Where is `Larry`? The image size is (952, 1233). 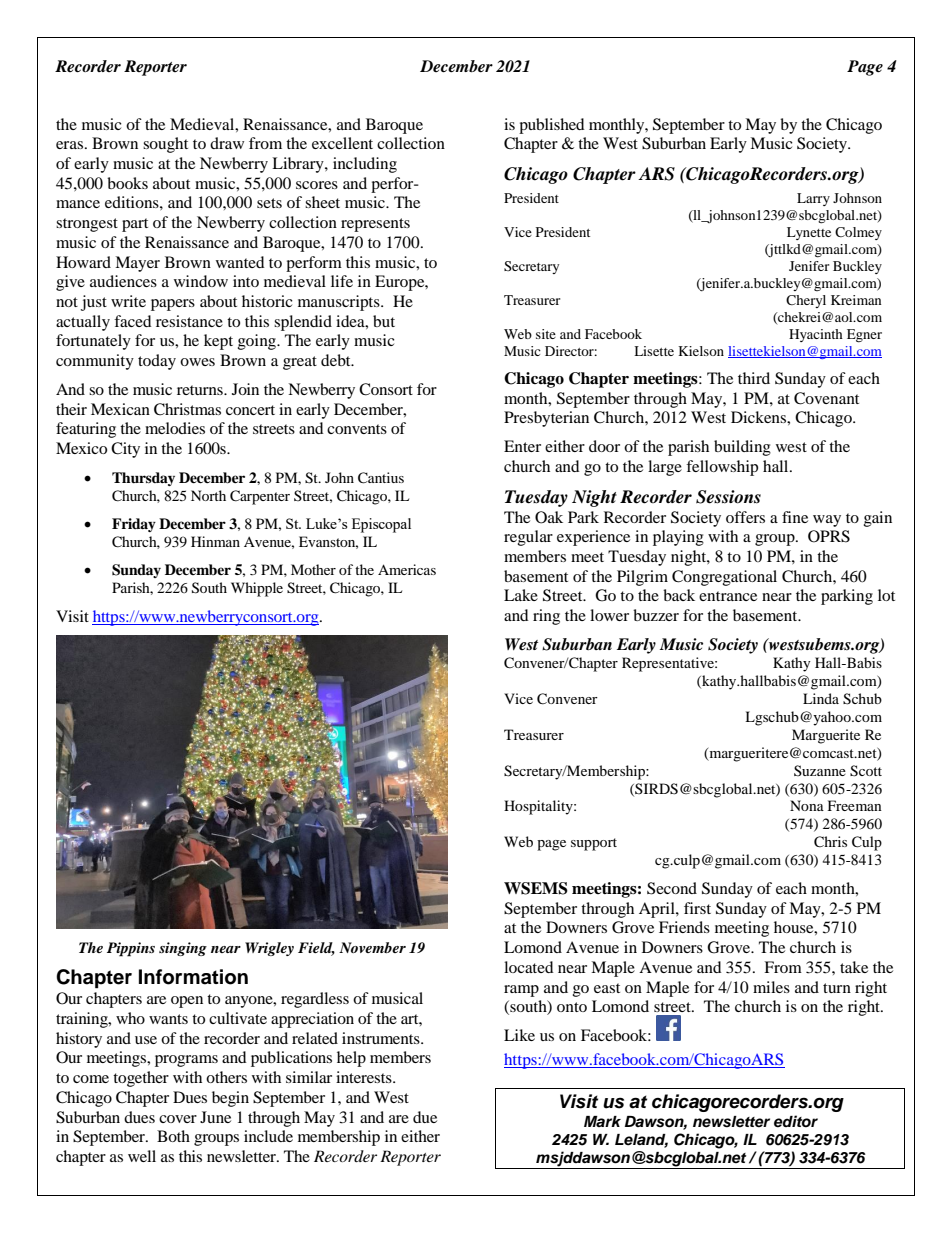
Larry is located at coordinates (813, 199).
